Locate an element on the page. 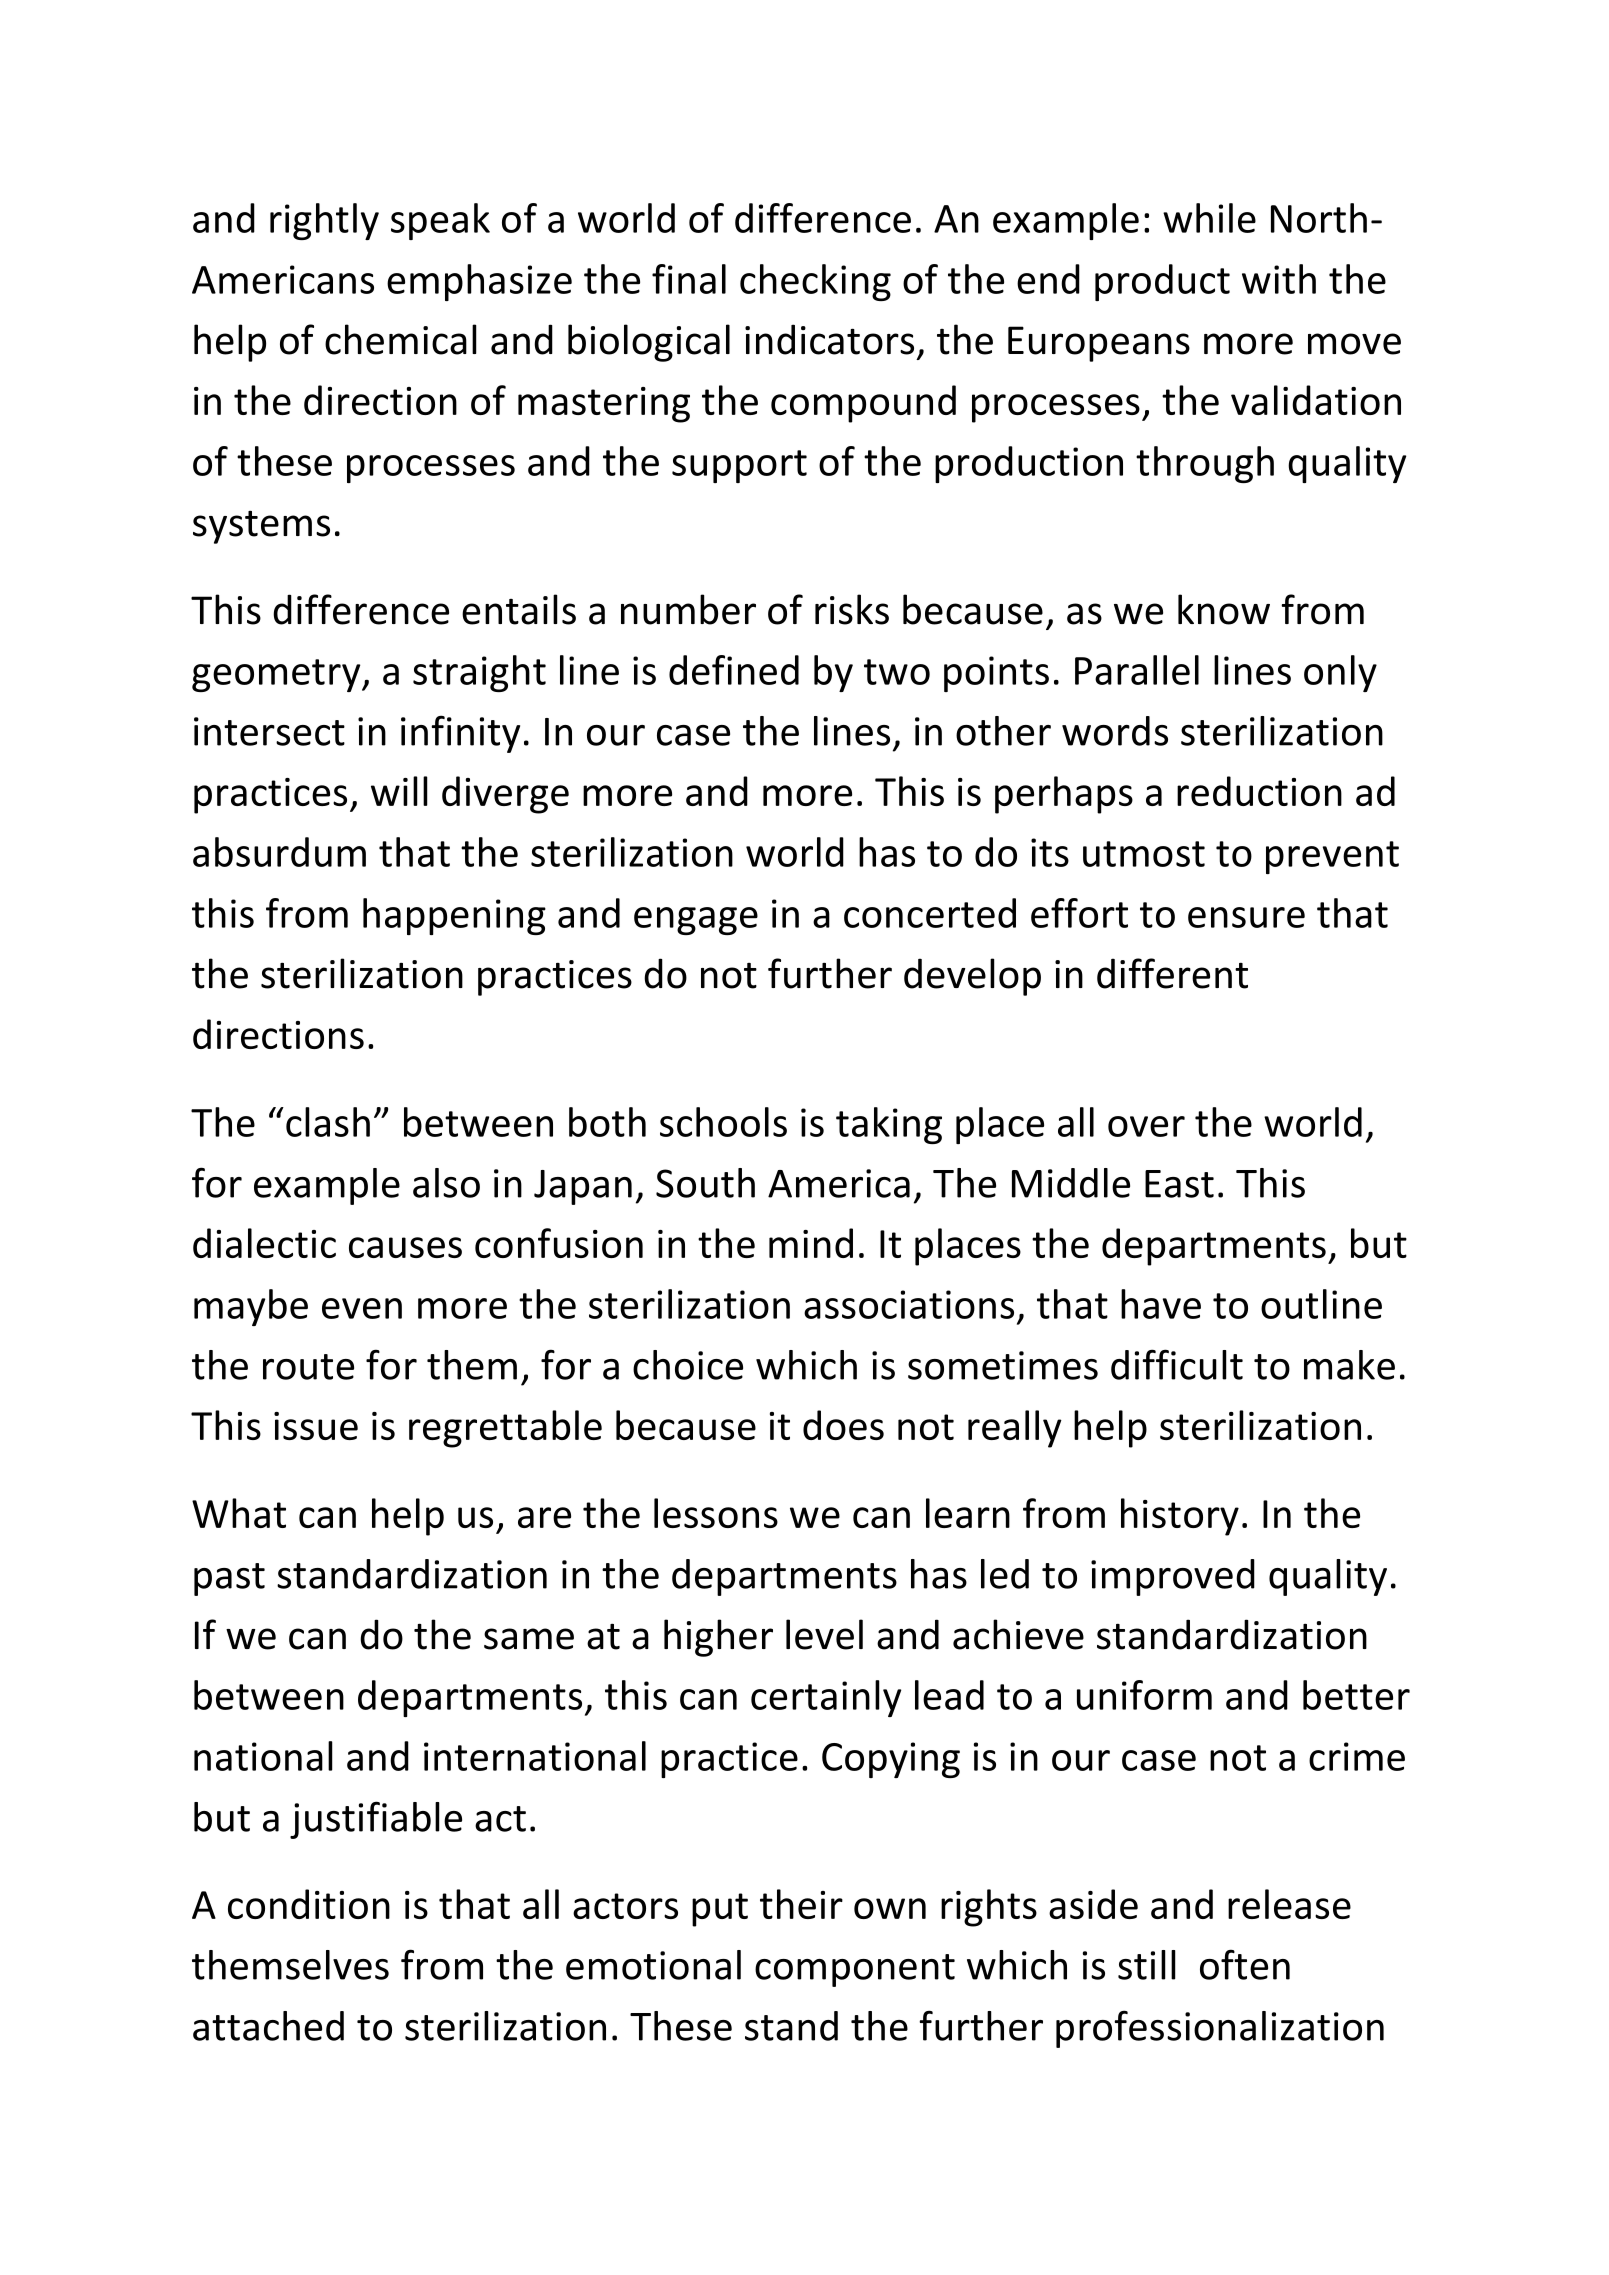 Image resolution: width=1609 pixels, height=2275 pixels. with is located at coordinates (1279, 279).
